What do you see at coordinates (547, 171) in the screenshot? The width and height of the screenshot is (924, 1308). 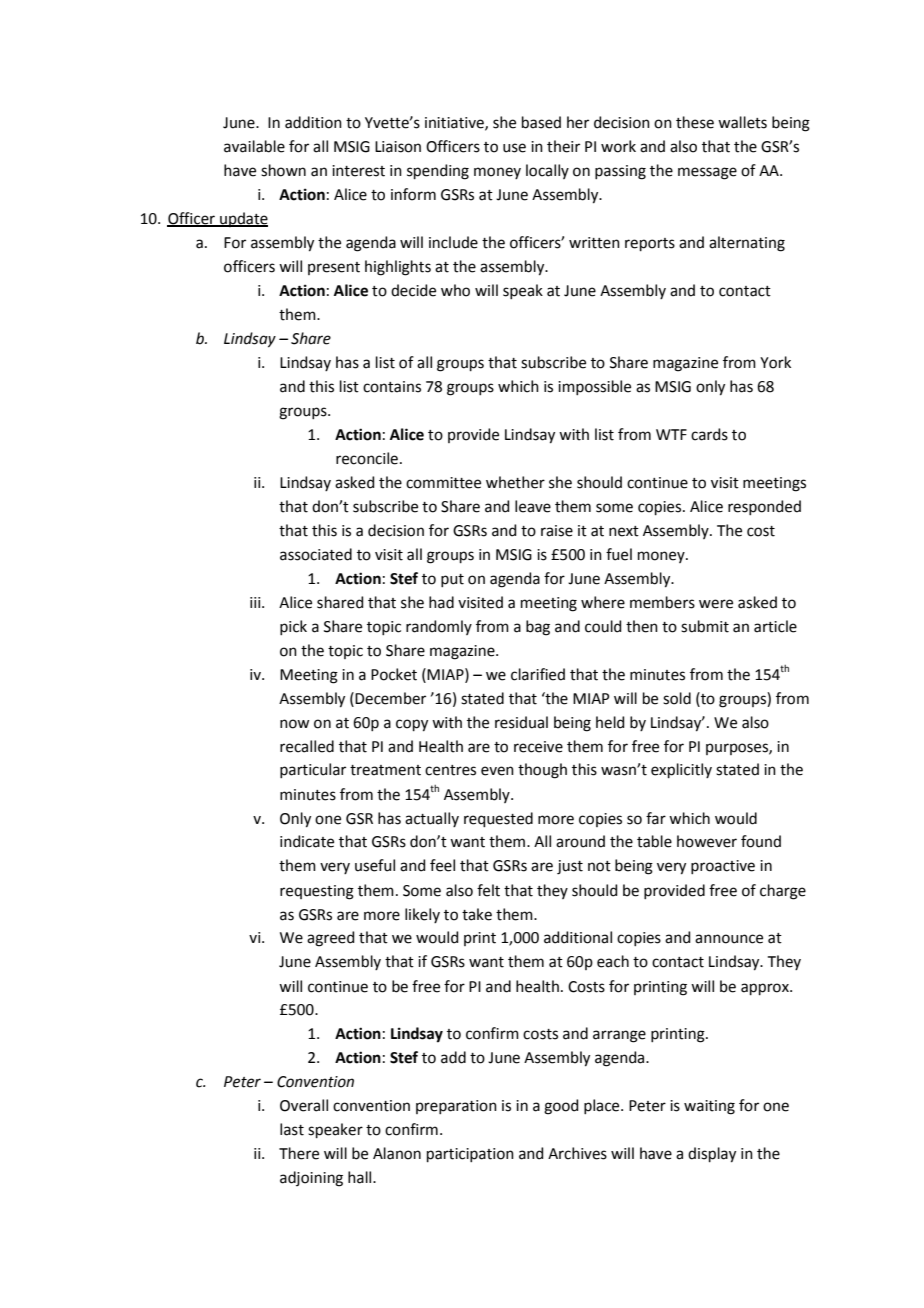 I see `locally` at bounding box center [547, 171].
